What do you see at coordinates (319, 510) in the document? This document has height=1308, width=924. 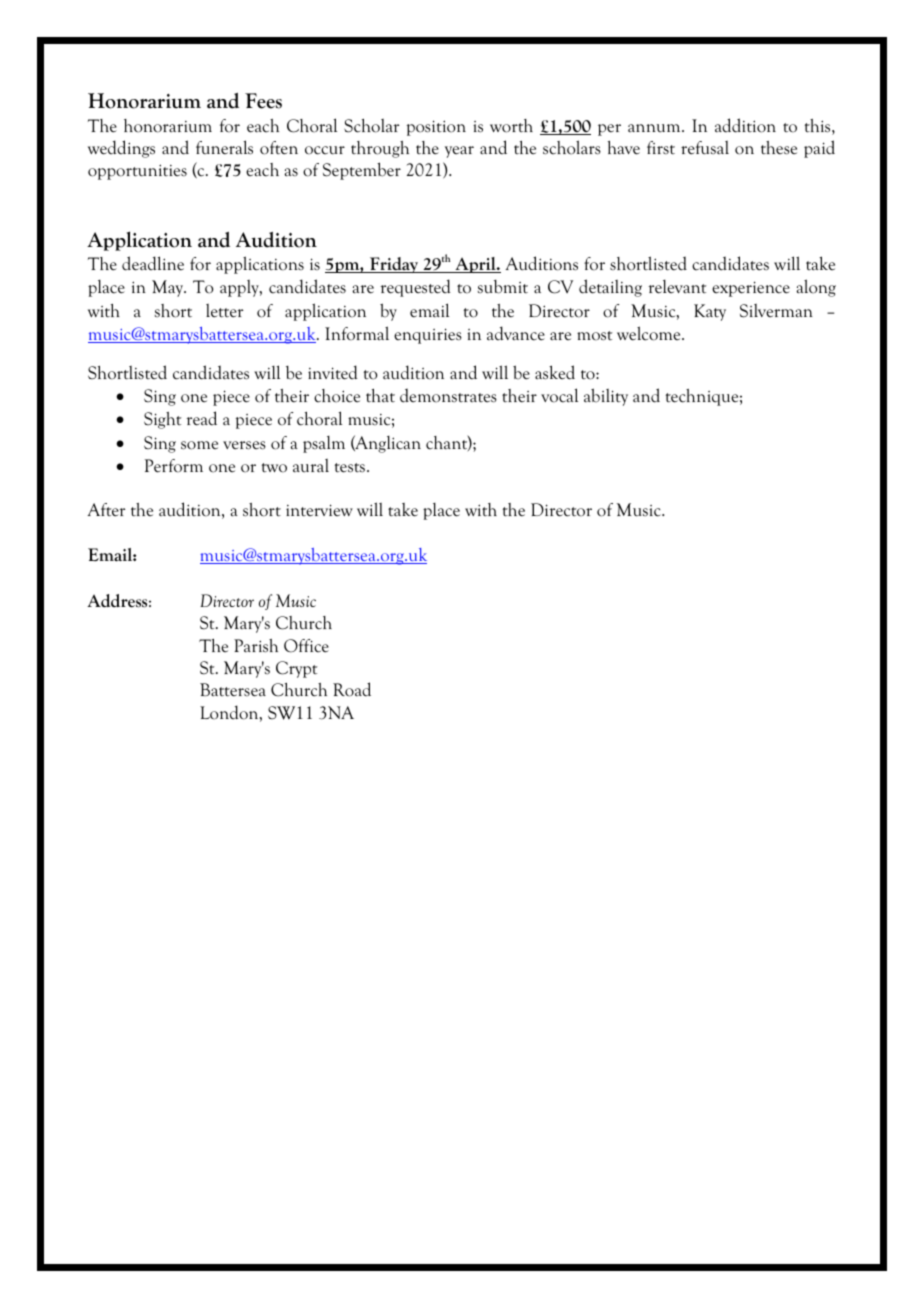 I see `interview` at bounding box center [319, 510].
